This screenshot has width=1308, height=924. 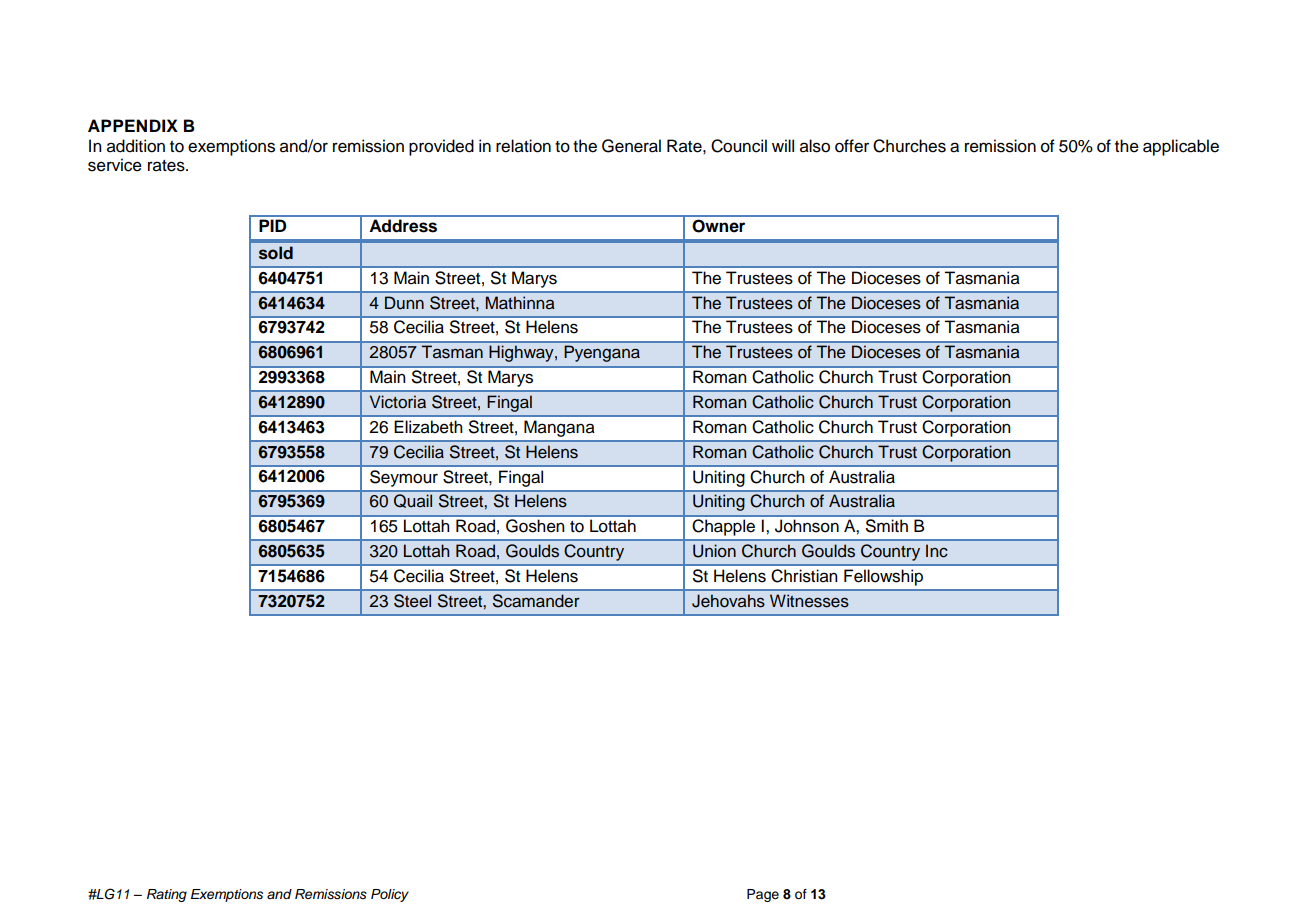 What do you see at coordinates (631, 146) in the screenshot?
I see `General` at bounding box center [631, 146].
